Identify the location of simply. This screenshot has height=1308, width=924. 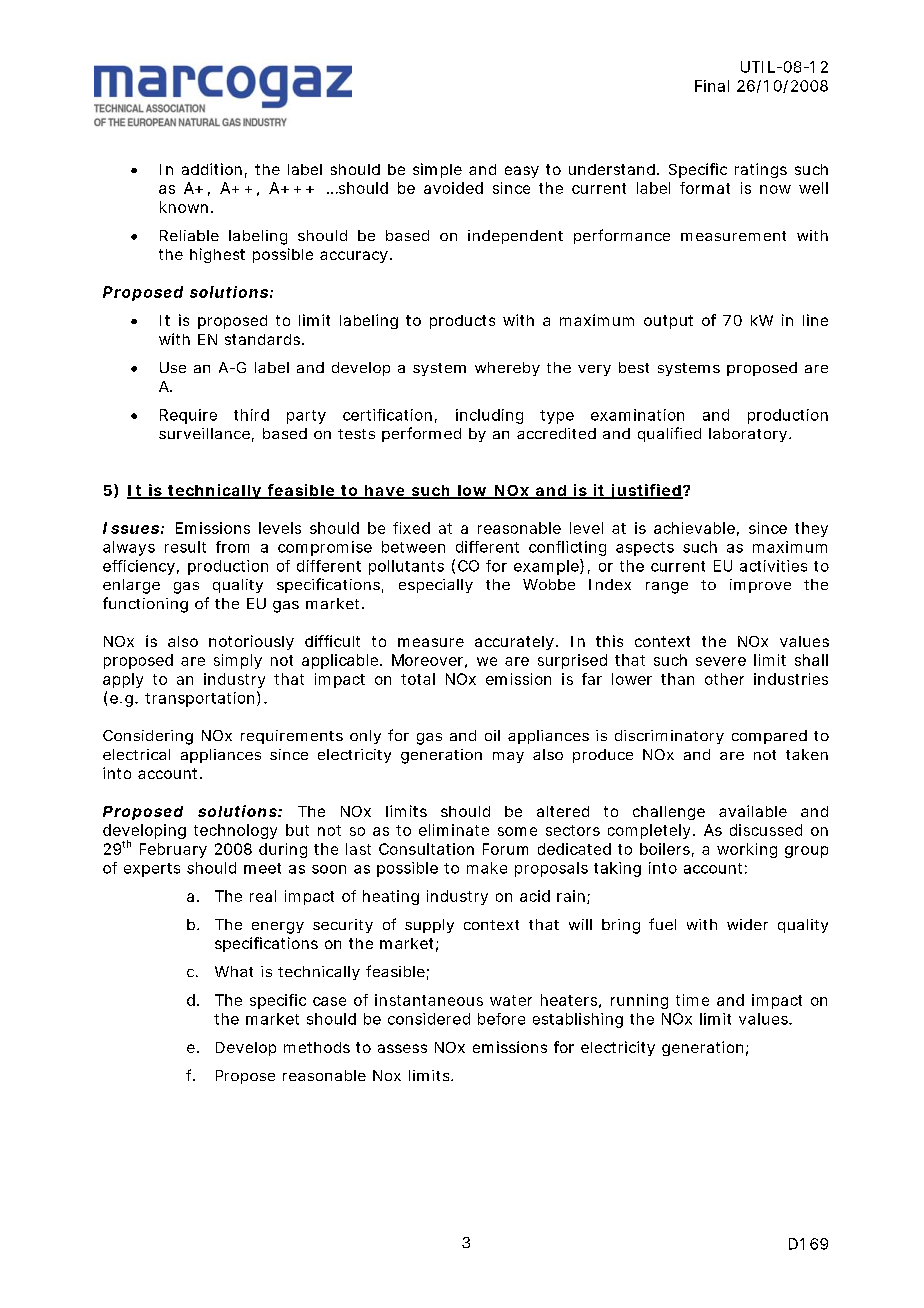
(238, 661).
